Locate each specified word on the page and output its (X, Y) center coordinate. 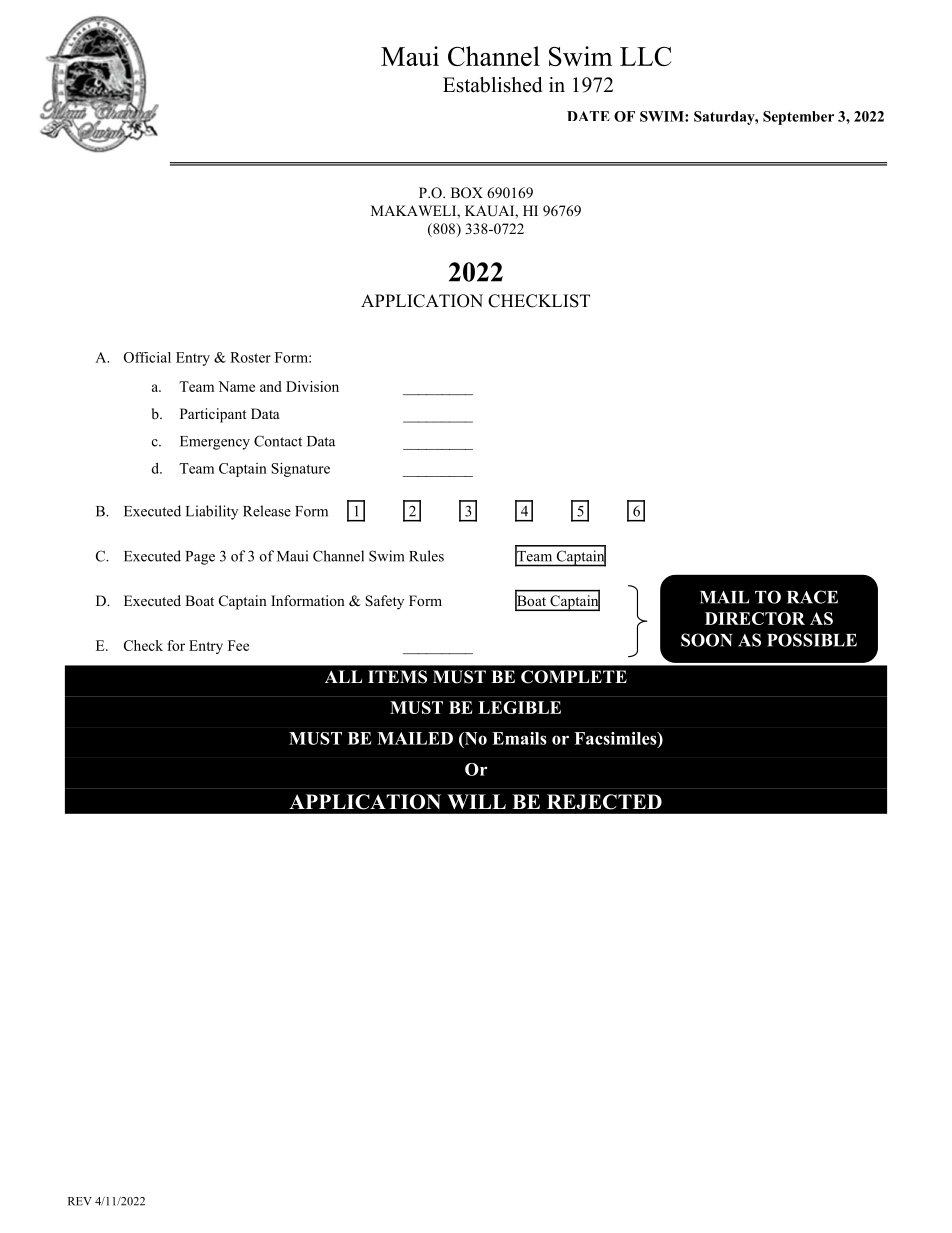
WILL (476, 801)
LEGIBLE (519, 707)
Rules (426, 556)
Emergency (215, 443)
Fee (238, 645)
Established (492, 85)
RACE (812, 597)
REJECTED (604, 802)
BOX (467, 193)
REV (80, 1201)
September (798, 118)
